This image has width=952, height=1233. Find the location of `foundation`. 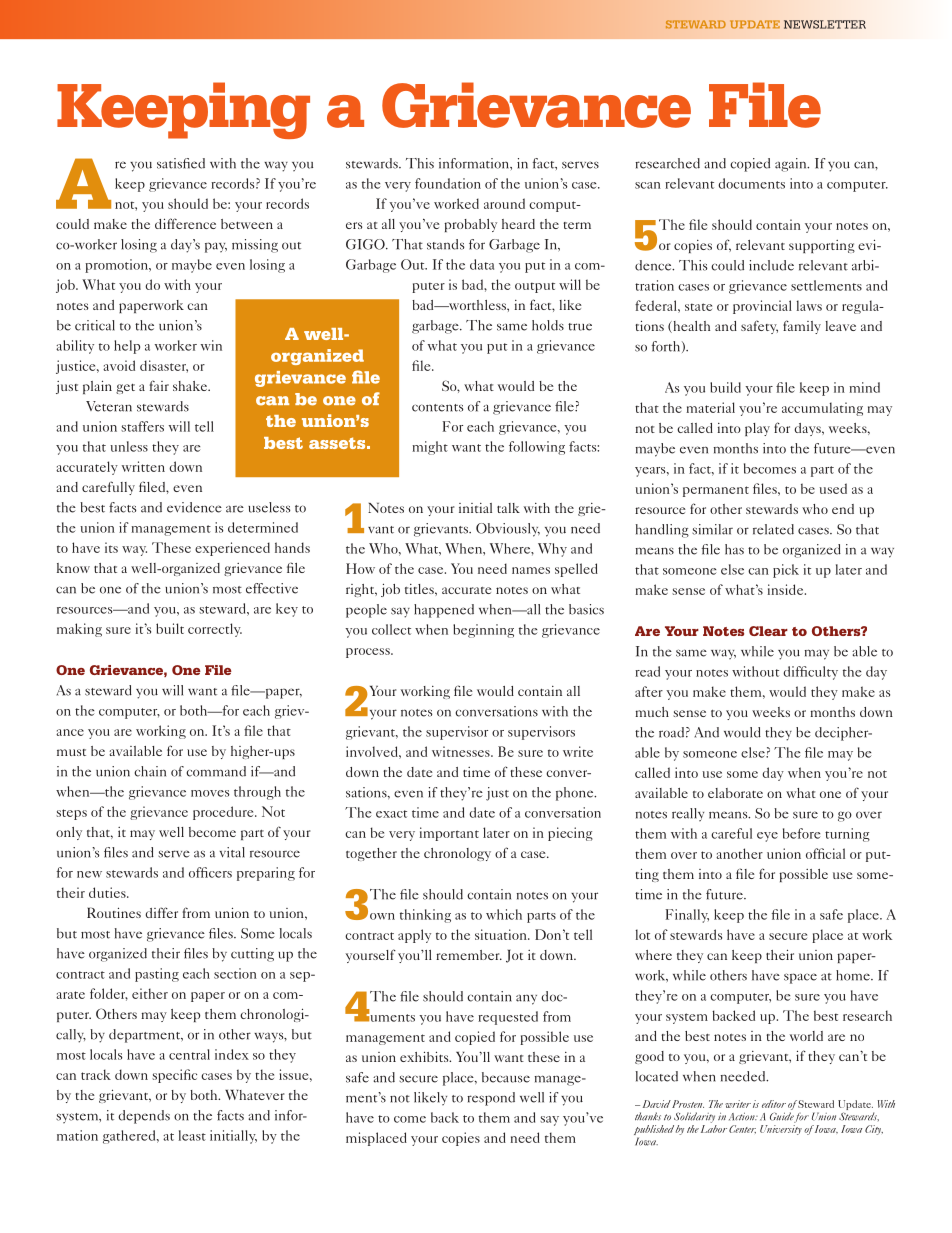

foundation is located at coordinates (448, 183).
